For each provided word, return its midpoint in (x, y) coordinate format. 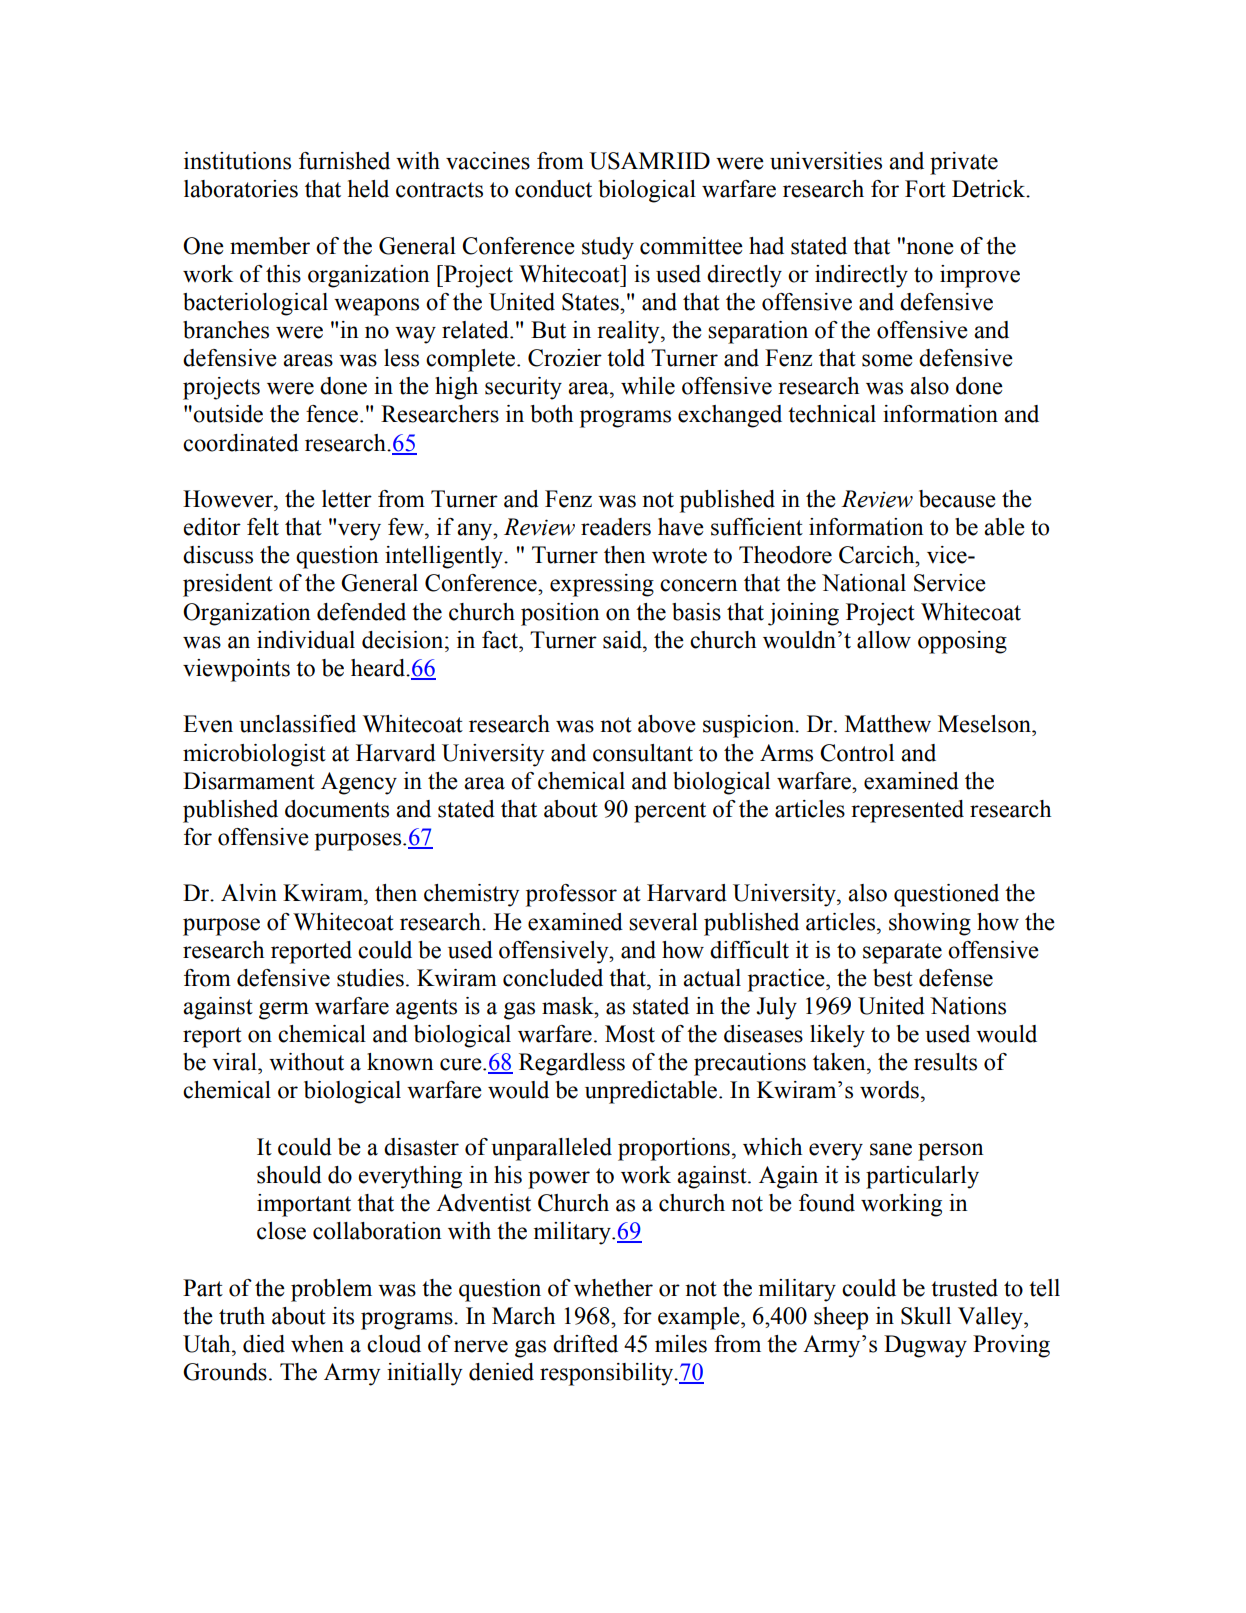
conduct (553, 189)
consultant (643, 753)
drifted (585, 1344)
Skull (926, 1316)
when (317, 1344)
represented (907, 811)
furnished (344, 161)
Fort (925, 189)
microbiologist (254, 755)
